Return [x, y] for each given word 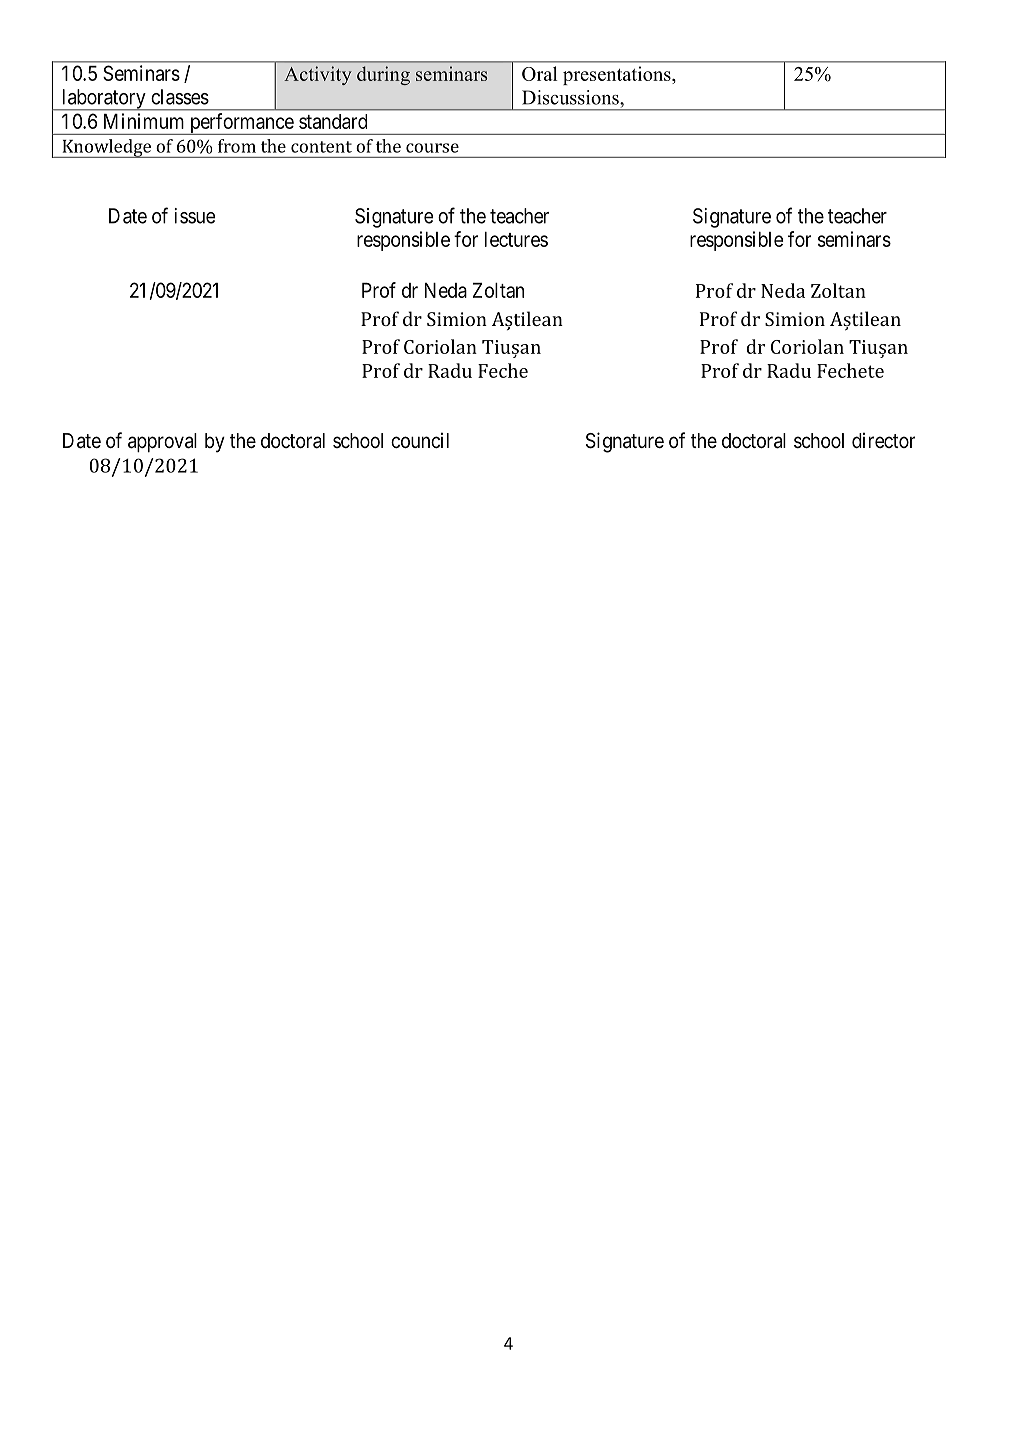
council [420, 440]
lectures [516, 239]
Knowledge [106, 148]
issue [195, 216]
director [883, 440]
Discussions [571, 97]
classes [180, 97]
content [321, 147]
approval [162, 442]
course [432, 148]
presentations [618, 75]
